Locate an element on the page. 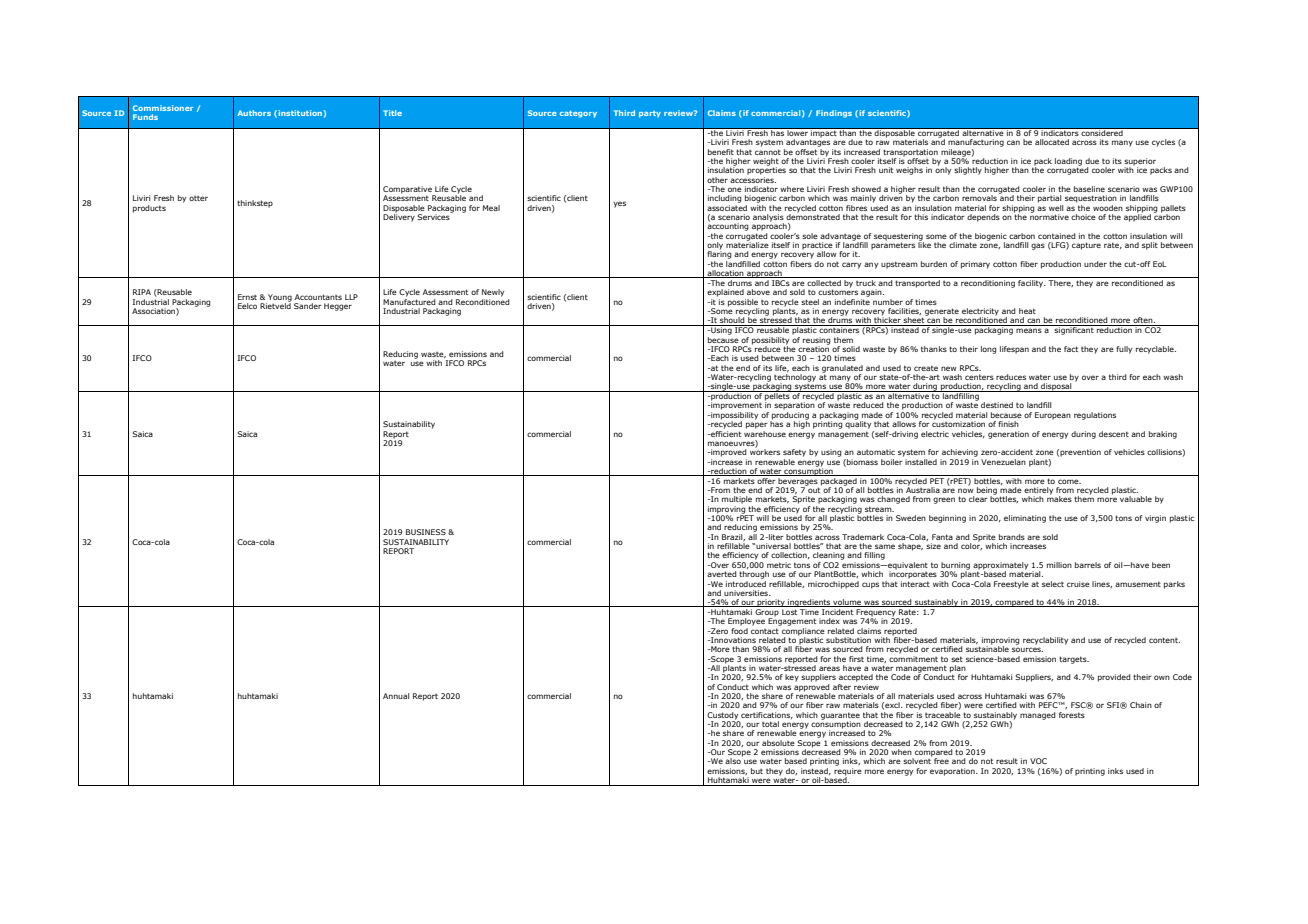 Image resolution: width=1308 pixels, height=924 pixels. efficient is located at coordinates (725, 432).
